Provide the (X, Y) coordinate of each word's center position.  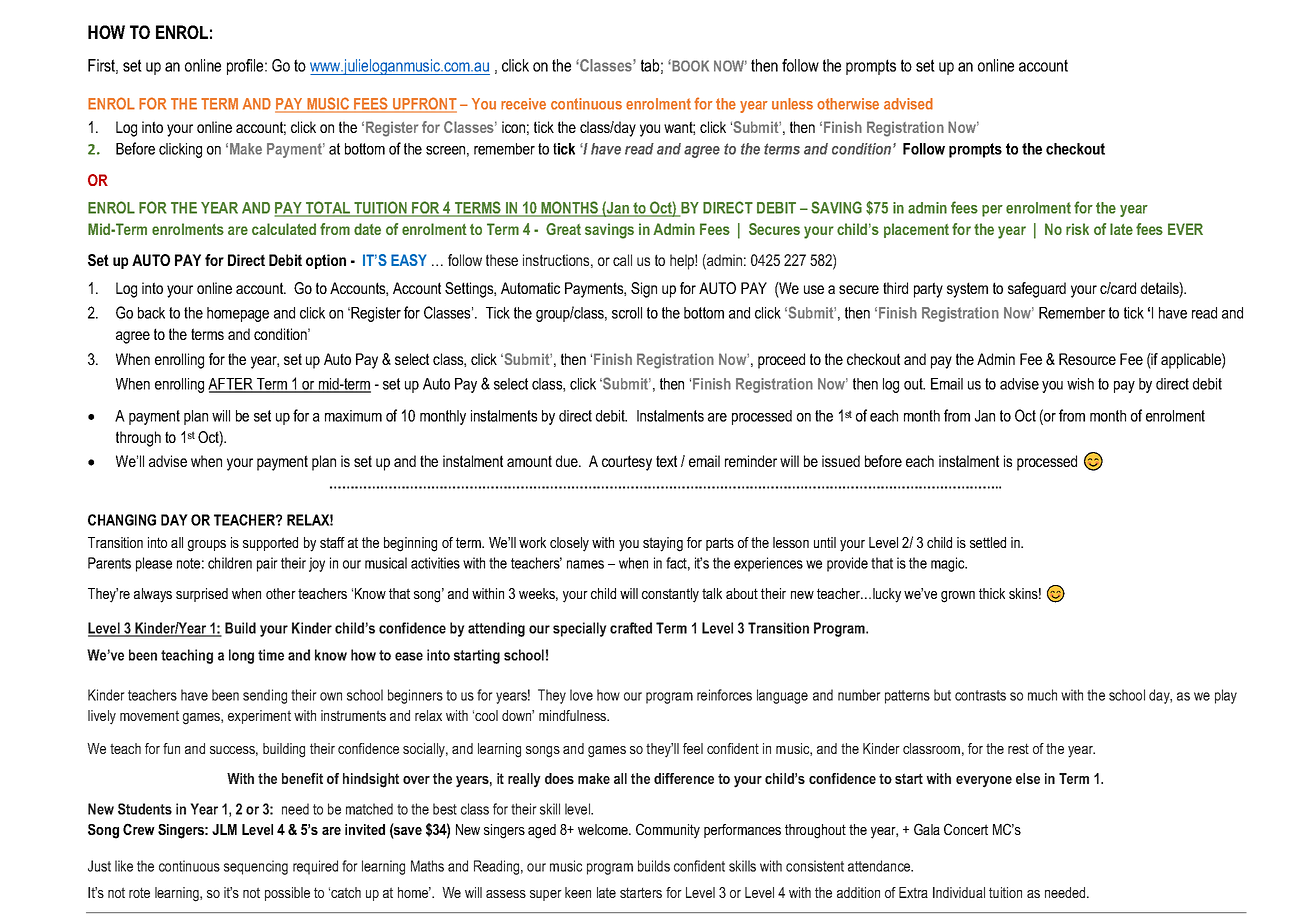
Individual (959, 892)
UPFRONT (424, 105)
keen (578, 892)
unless (792, 104)
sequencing (256, 867)
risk (1077, 229)
